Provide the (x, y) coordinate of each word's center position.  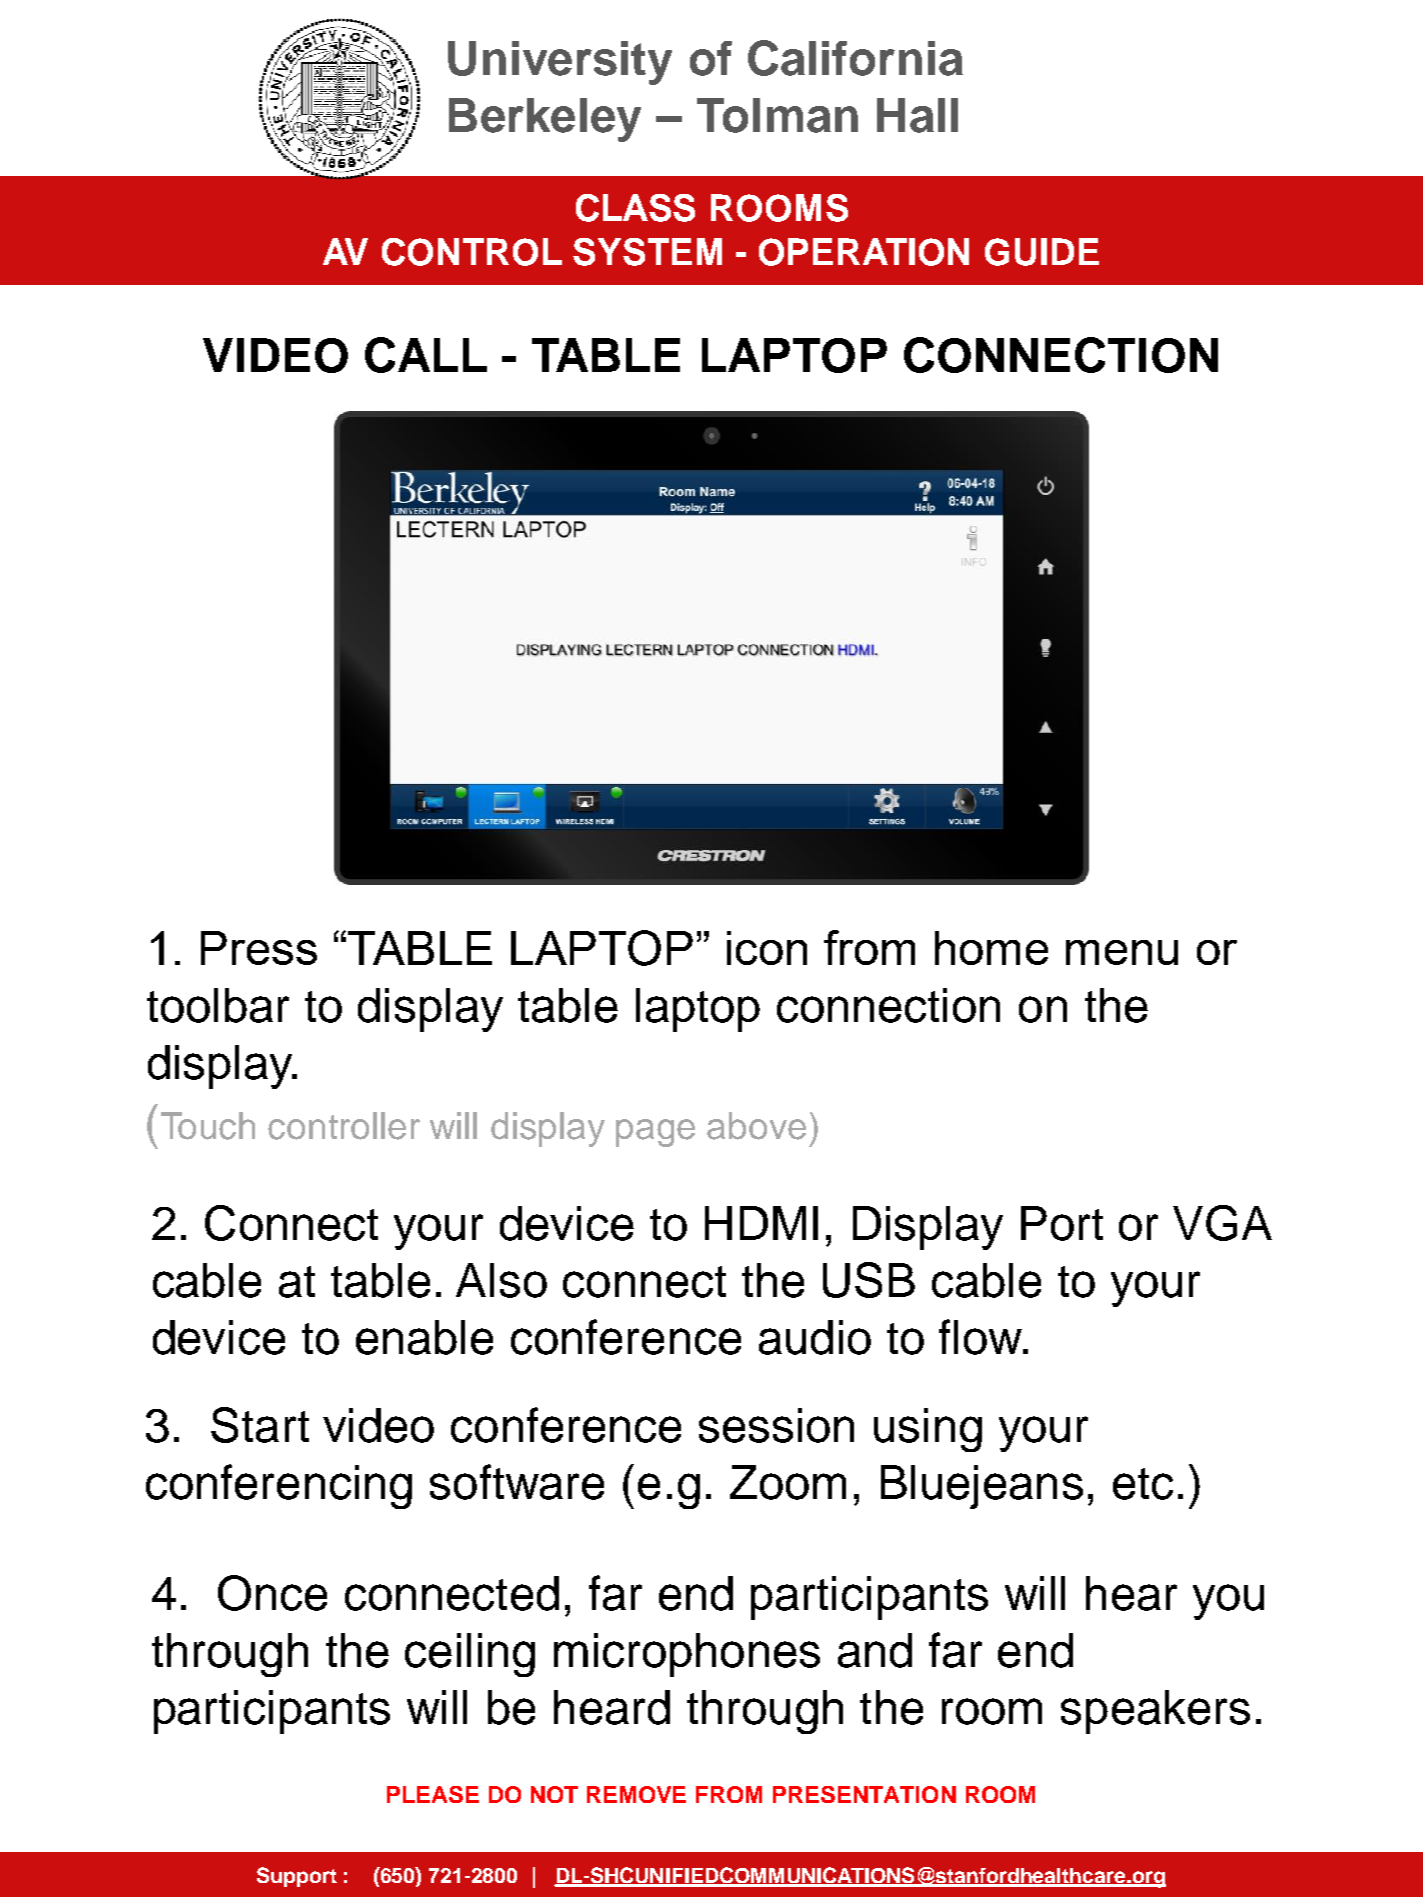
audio (815, 1337)
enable (424, 1337)
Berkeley (545, 120)
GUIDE (1042, 252)
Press (259, 948)
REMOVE (636, 1794)
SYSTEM (647, 252)
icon (767, 948)
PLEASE (433, 1794)
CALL (426, 355)
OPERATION (864, 252)
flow (981, 1337)
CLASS (635, 208)
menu (1122, 952)
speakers (1155, 1712)
